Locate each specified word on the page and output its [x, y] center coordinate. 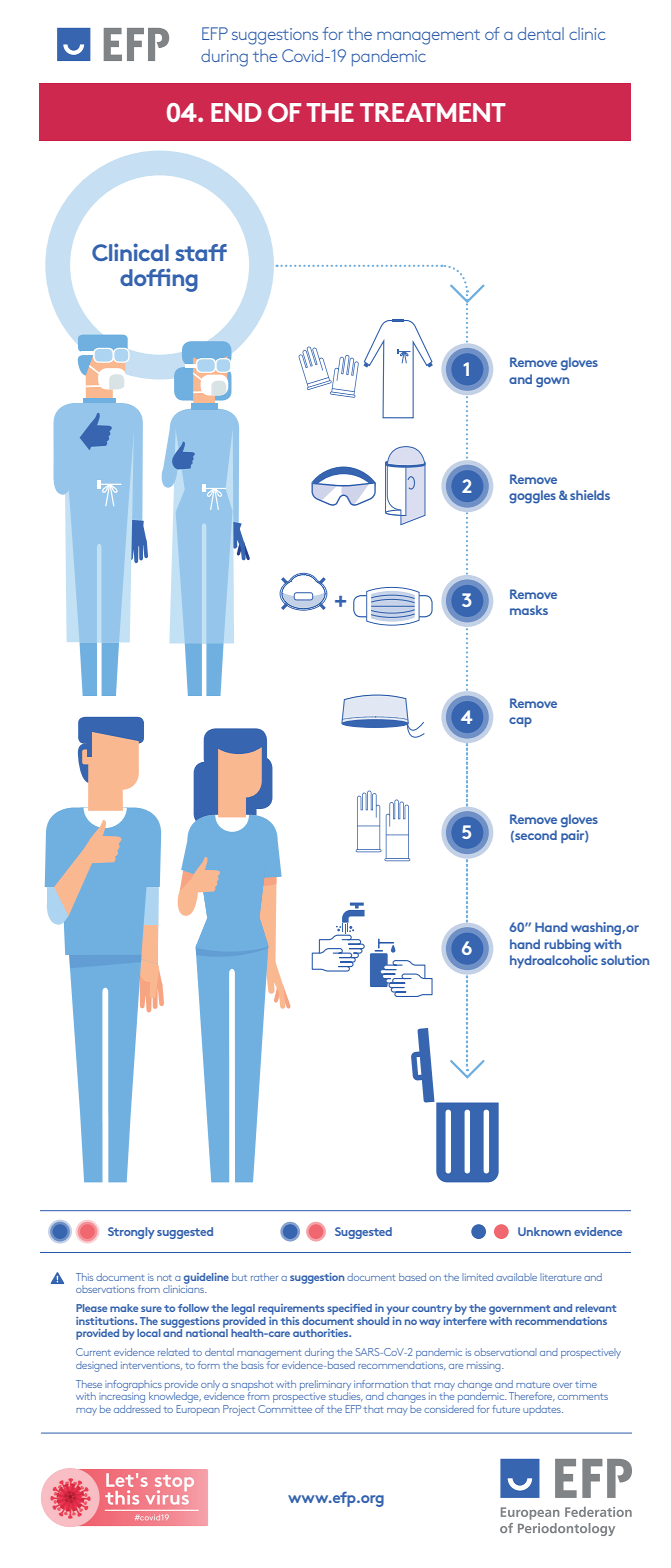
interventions [151, 1366]
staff [201, 252]
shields [590, 495]
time [586, 1384]
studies [346, 1395]
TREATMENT [433, 112]
